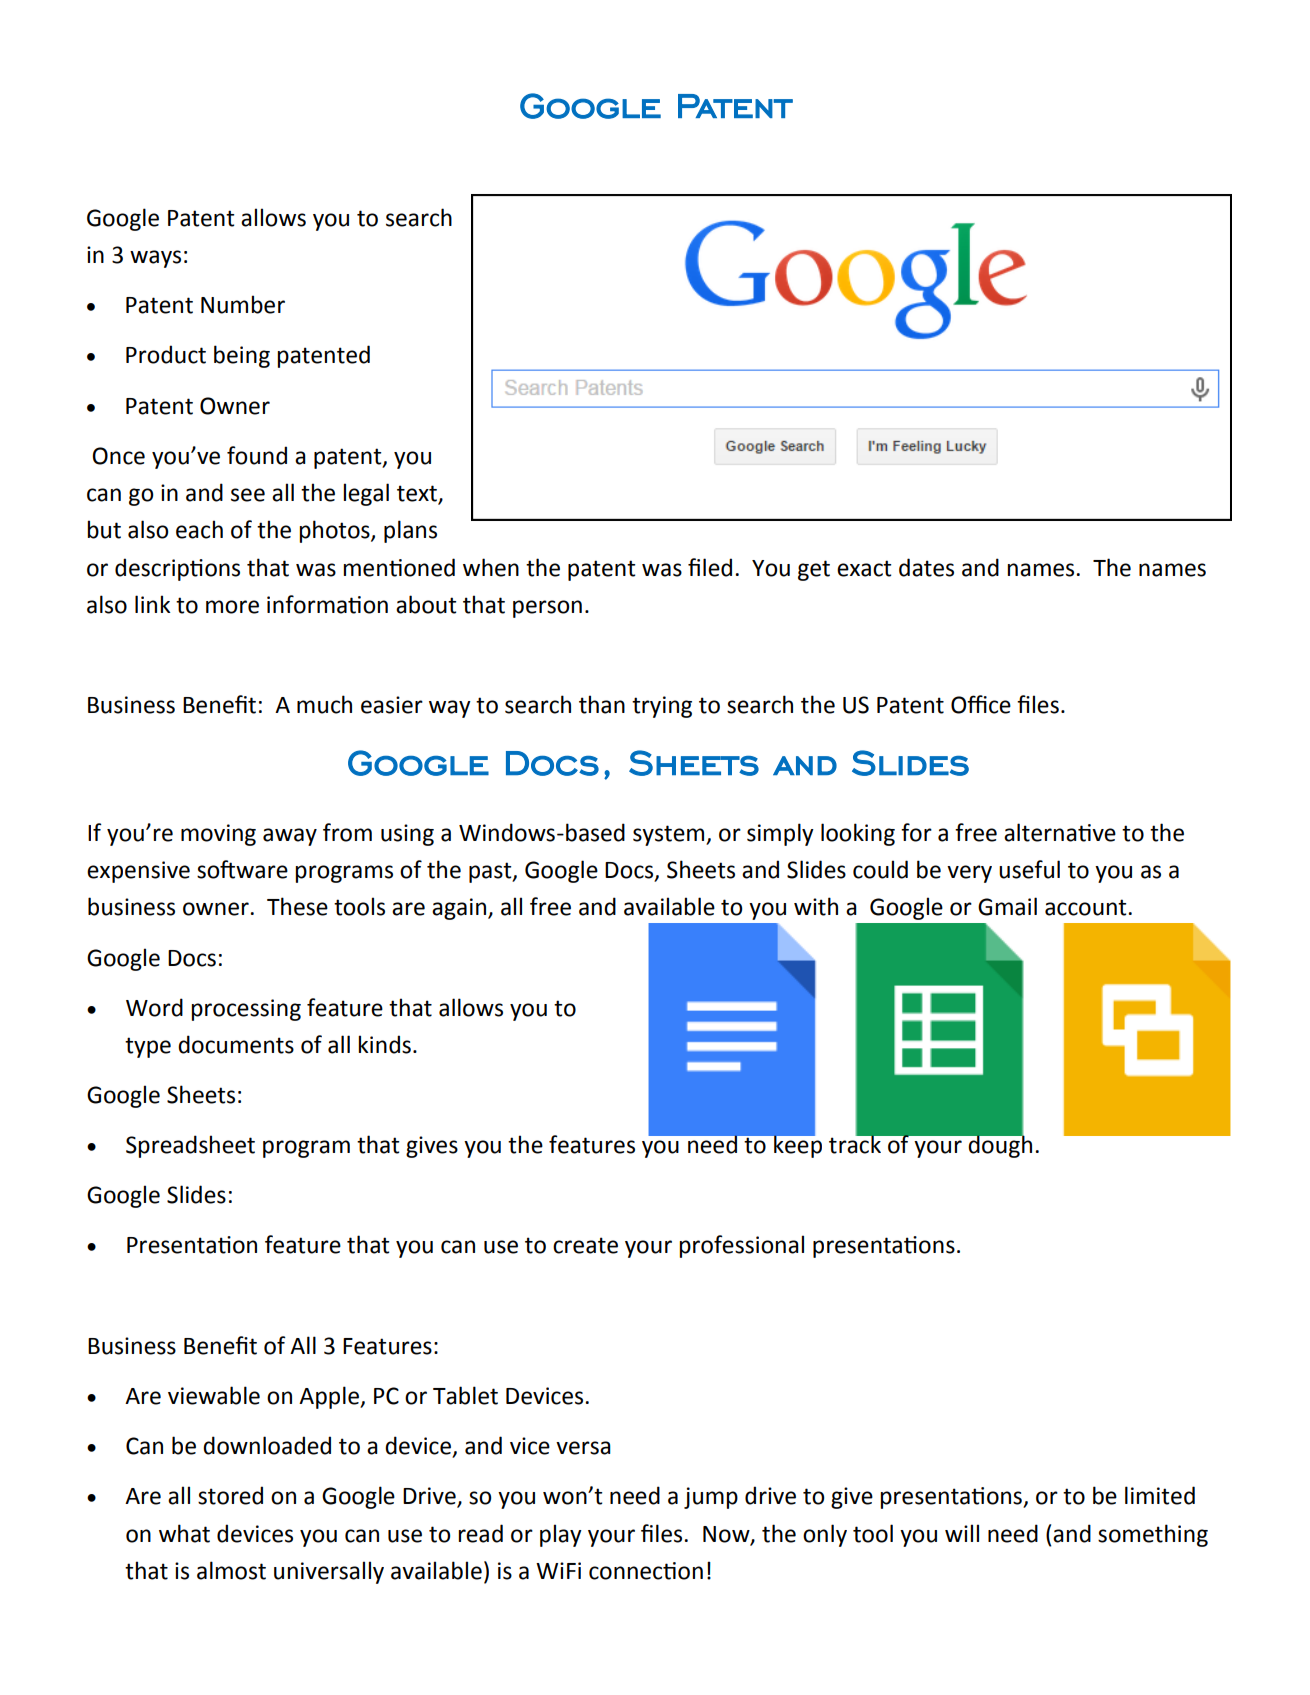 Image resolution: width=1310 pixels, height=1695 pixels. What do you see at coordinates (184, 1533) in the screenshot?
I see `what` at bounding box center [184, 1533].
